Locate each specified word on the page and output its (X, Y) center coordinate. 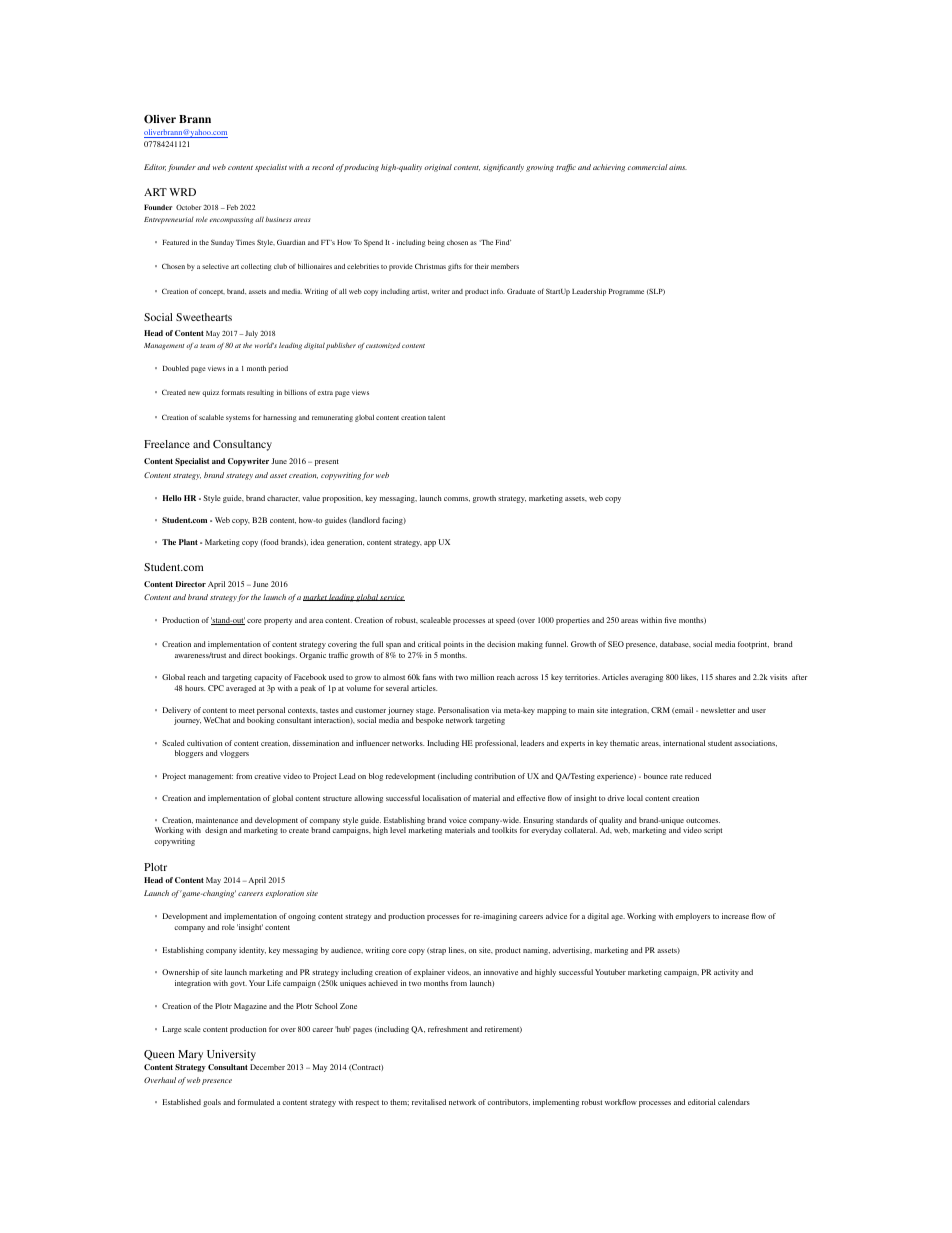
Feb (231, 207)
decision (501, 644)
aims (678, 167)
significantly (503, 168)
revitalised (429, 1102)
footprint (753, 645)
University (231, 1055)
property (278, 621)
